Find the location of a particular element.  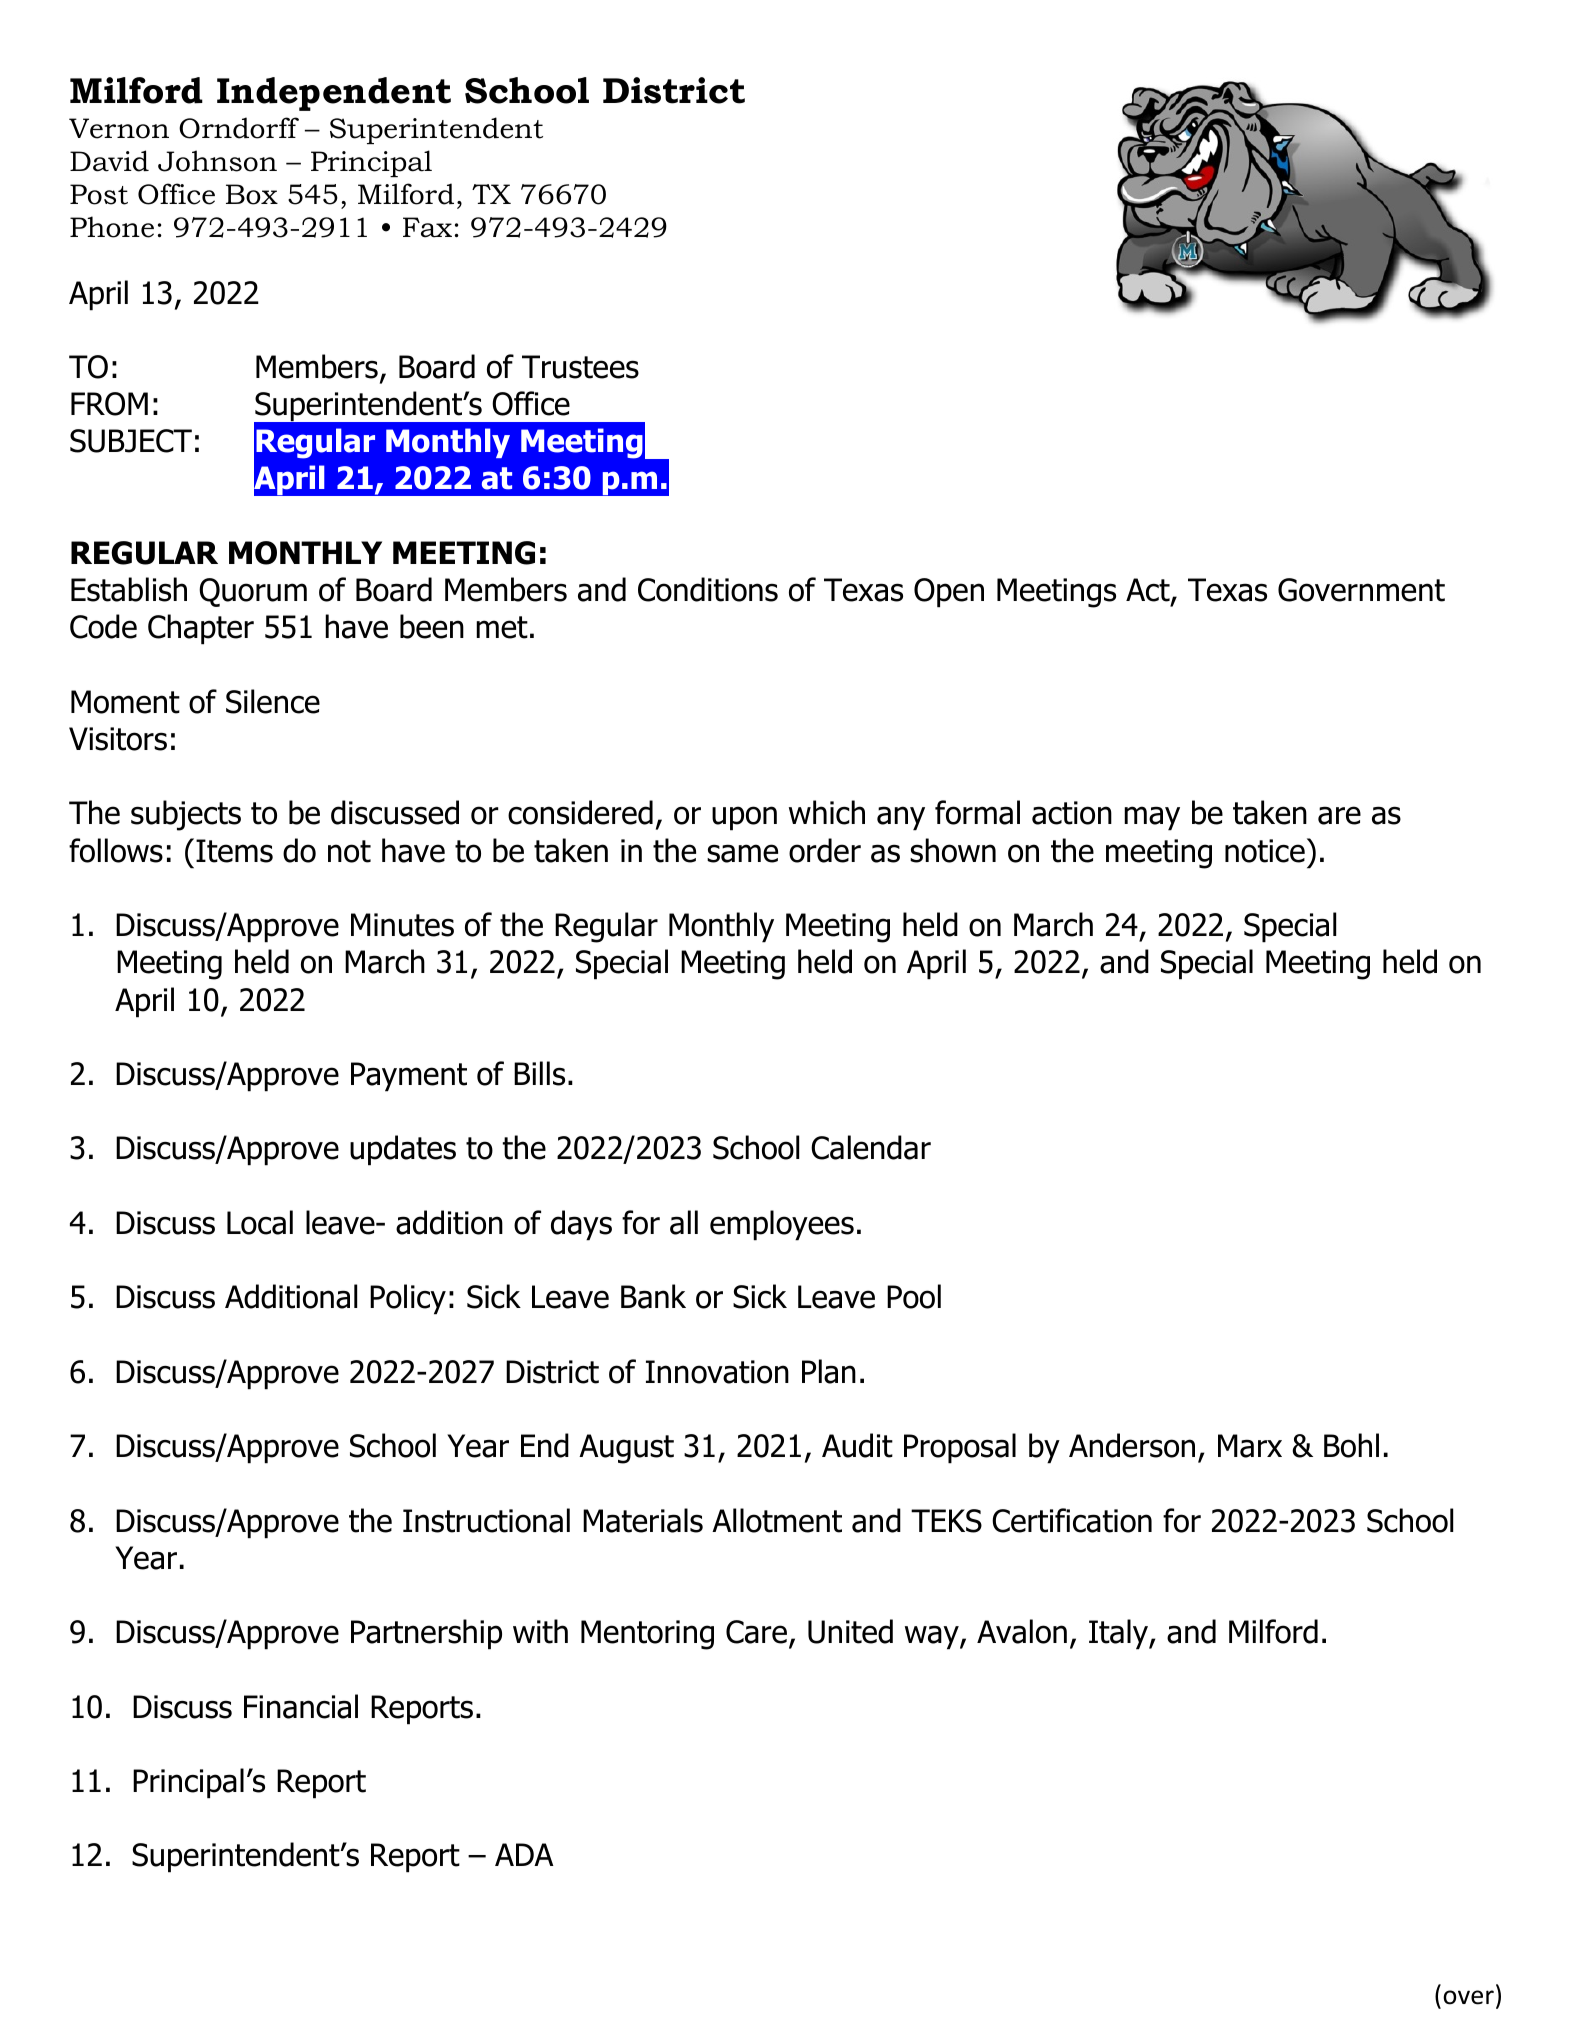

Open is located at coordinates (949, 593).
